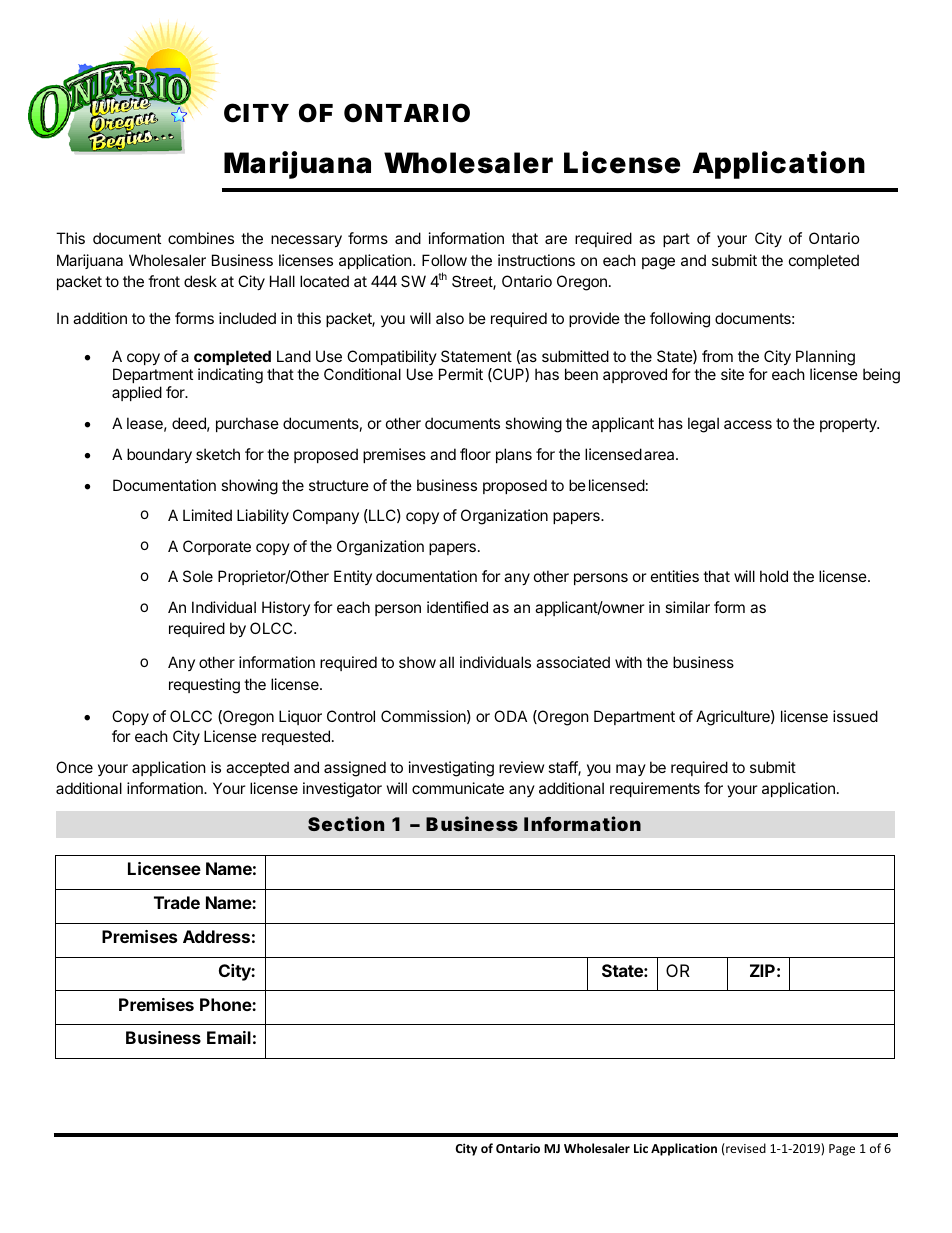 Image resolution: width=952 pixels, height=1233 pixels. What do you see at coordinates (229, 1037) in the page?
I see `Email` at bounding box center [229, 1037].
